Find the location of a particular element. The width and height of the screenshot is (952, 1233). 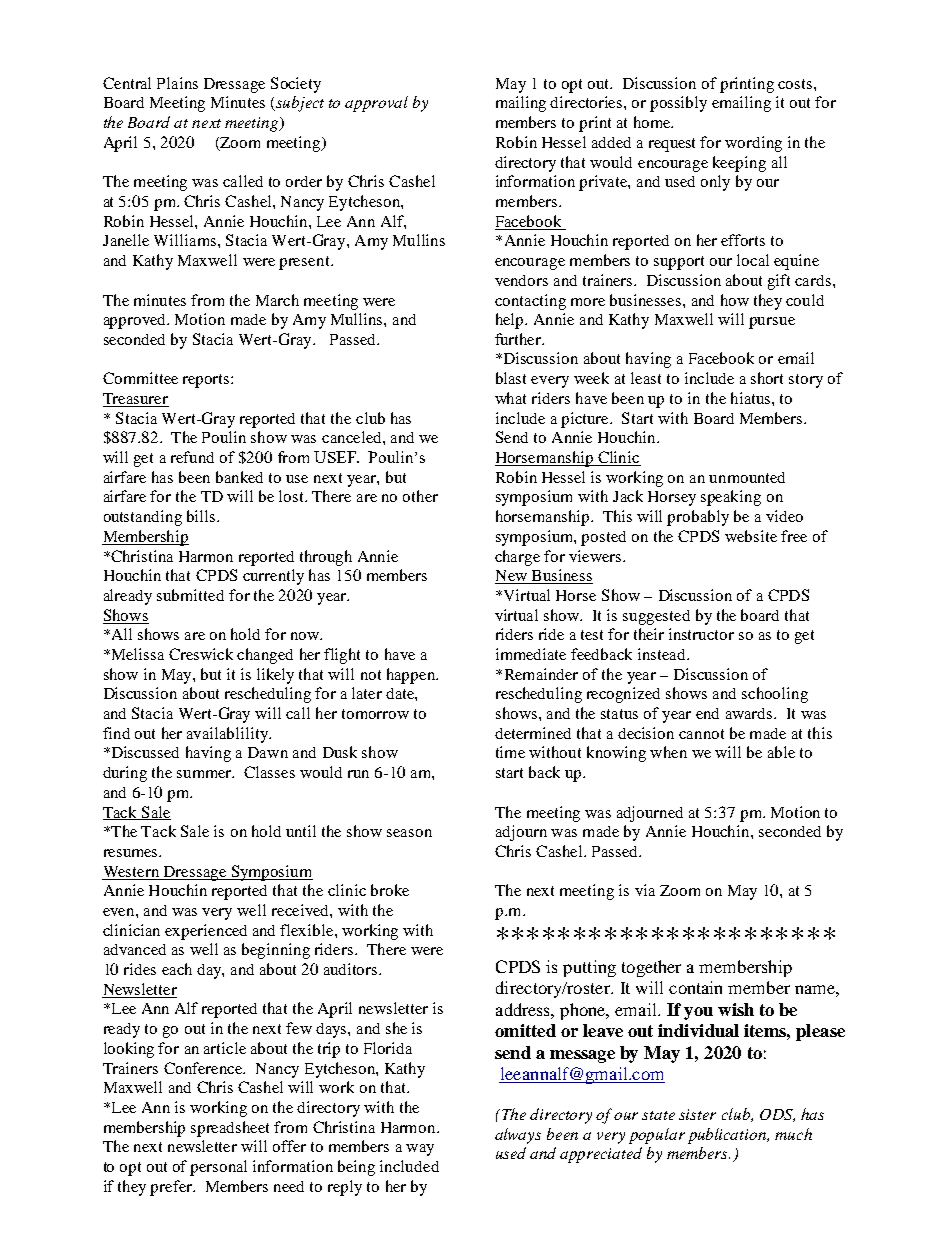

Plains is located at coordinates (177, 83).
